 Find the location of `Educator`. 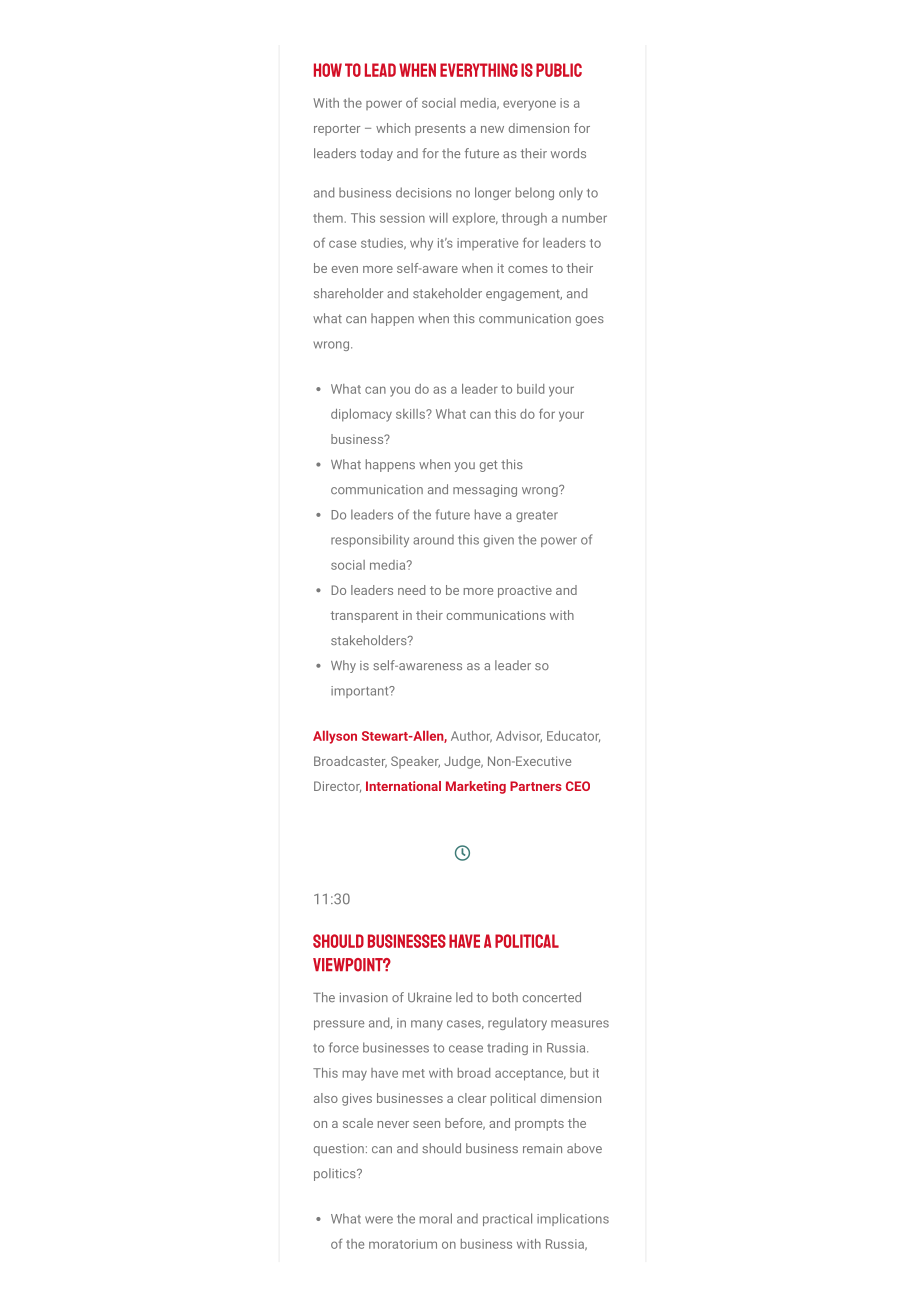

Educator is located at coordinates (573, 736).
